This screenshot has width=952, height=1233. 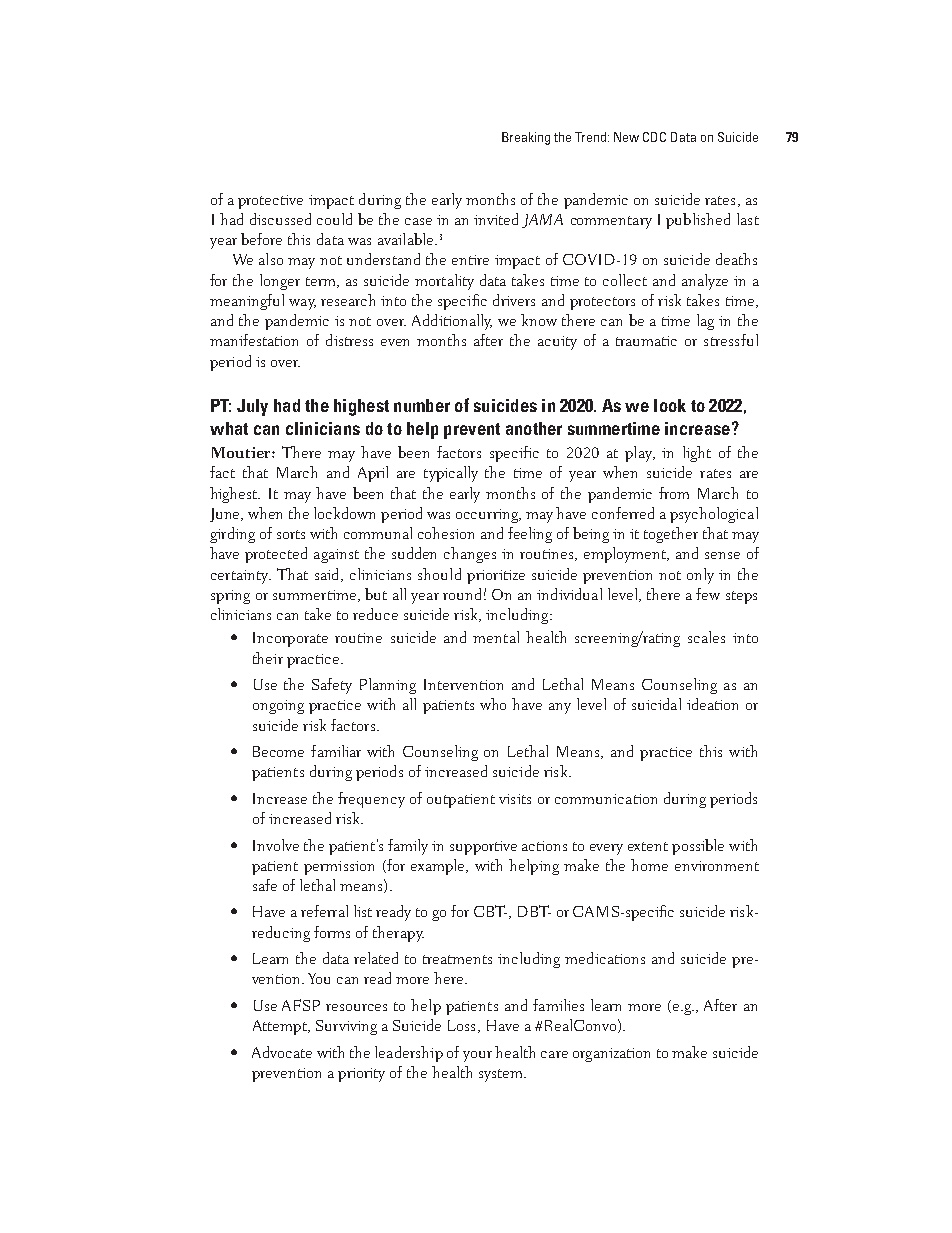 What do you see at coordinates (477, 1056) in the screenshot?
I see `your` at bounding box center [477, 1056].
